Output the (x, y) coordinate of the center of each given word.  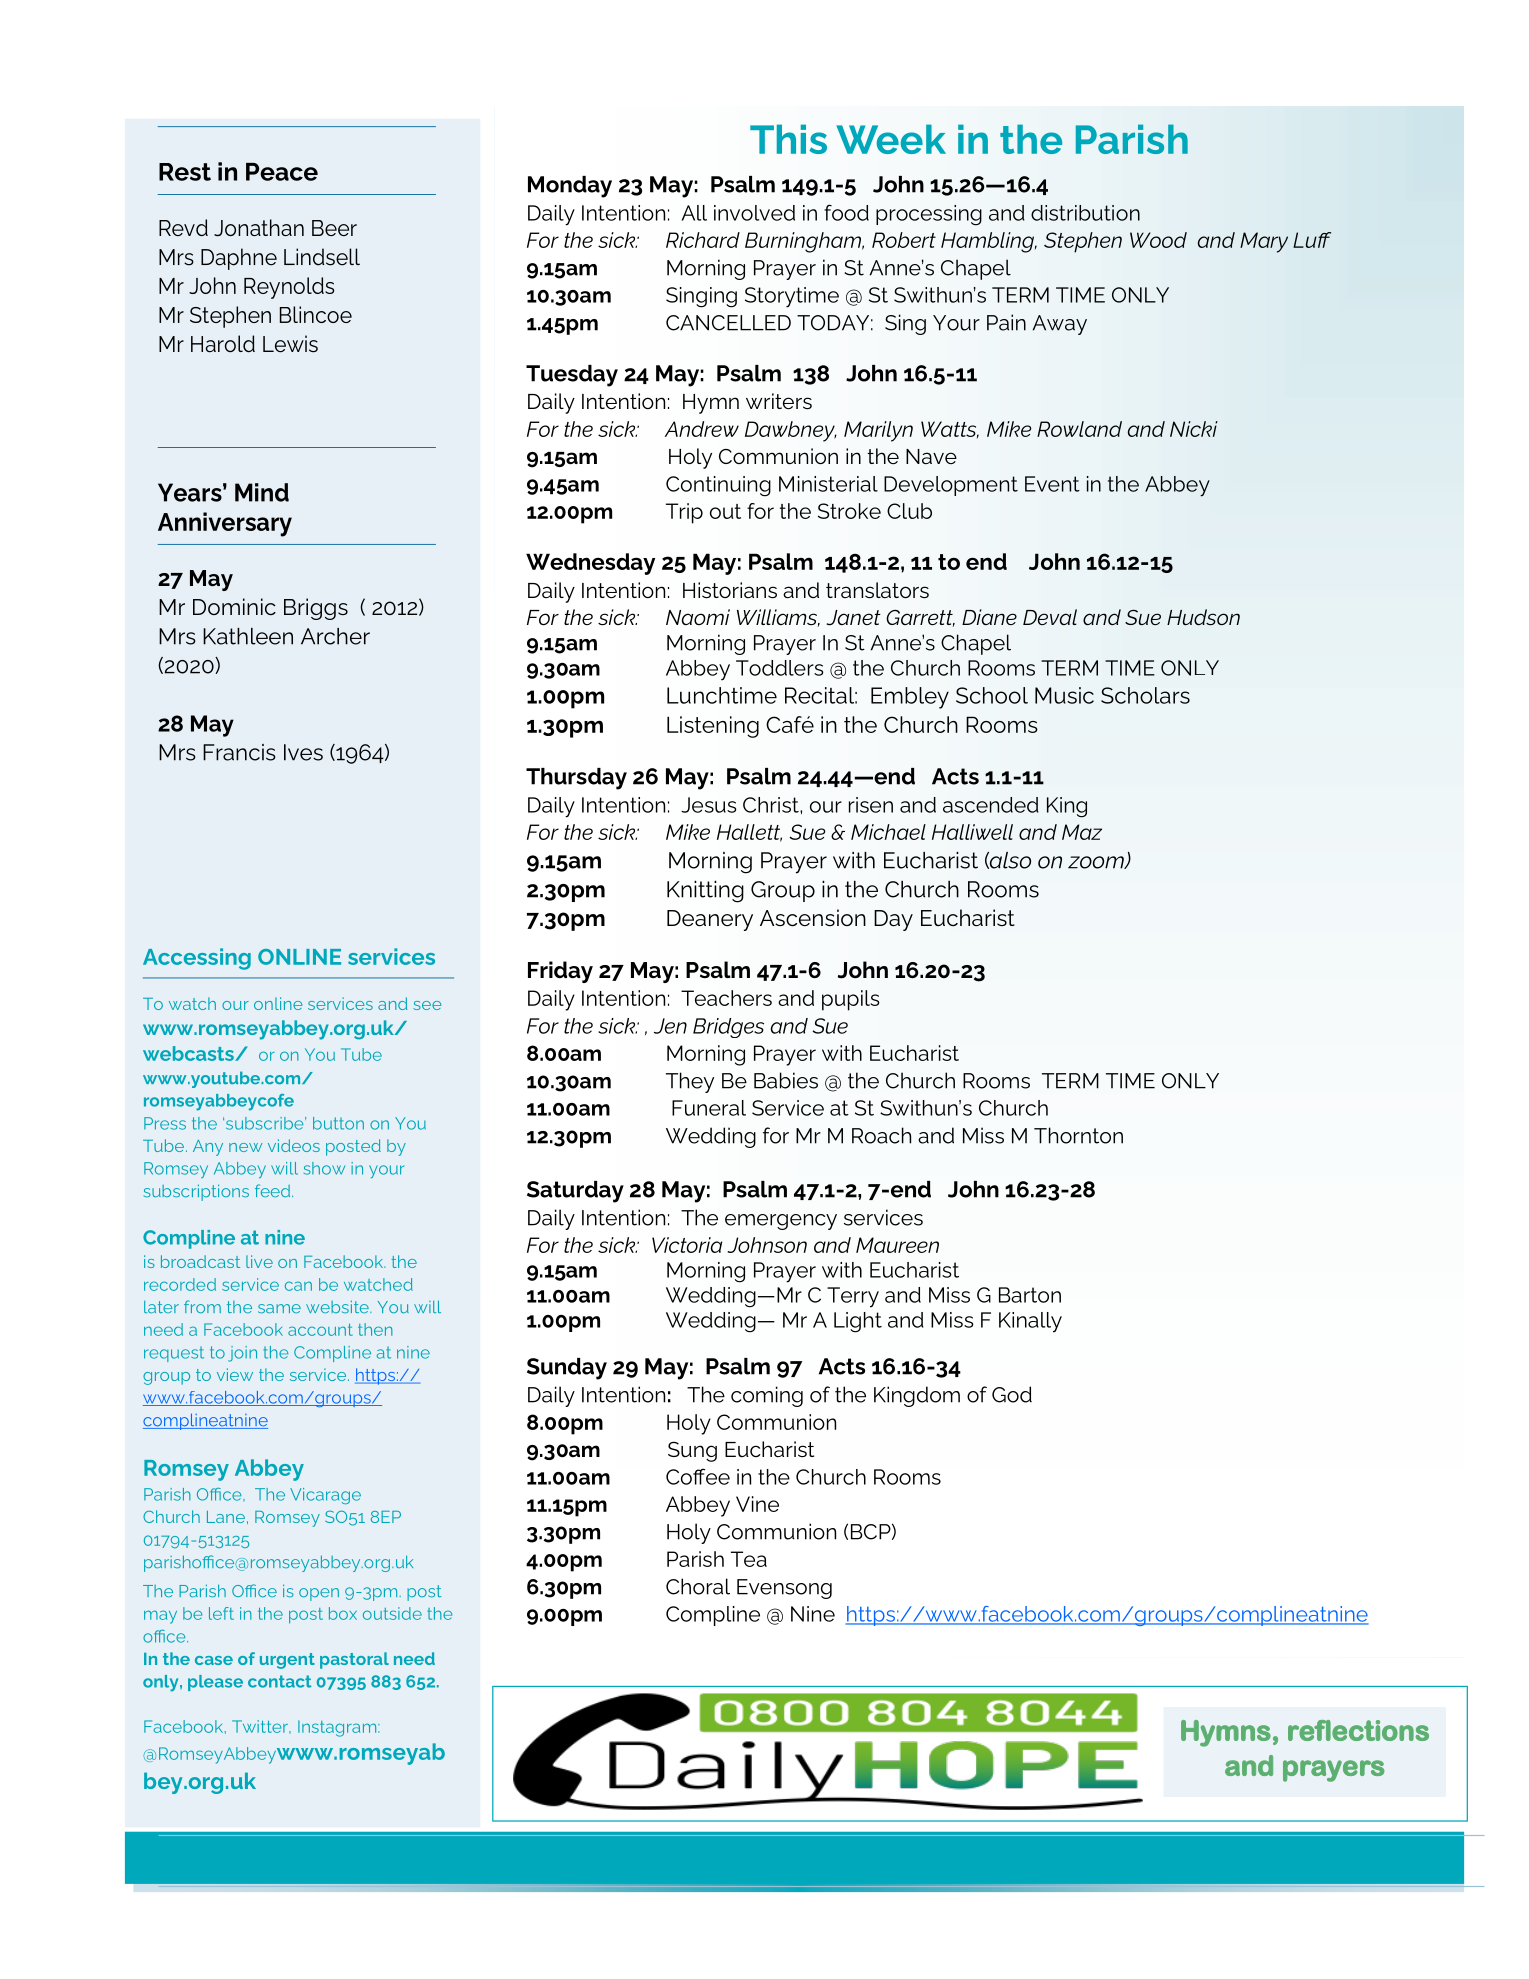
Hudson (1203, 617)
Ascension (813, 917)
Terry (853, 1297)
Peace (282, 172)
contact (279, 1681)
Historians (730, 590)
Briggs (316, 609)
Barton (1030, 1295)
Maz (1082, 832)
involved (754, 213)
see (427, 1005)
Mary (1264, 242)
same (279, 1308)
